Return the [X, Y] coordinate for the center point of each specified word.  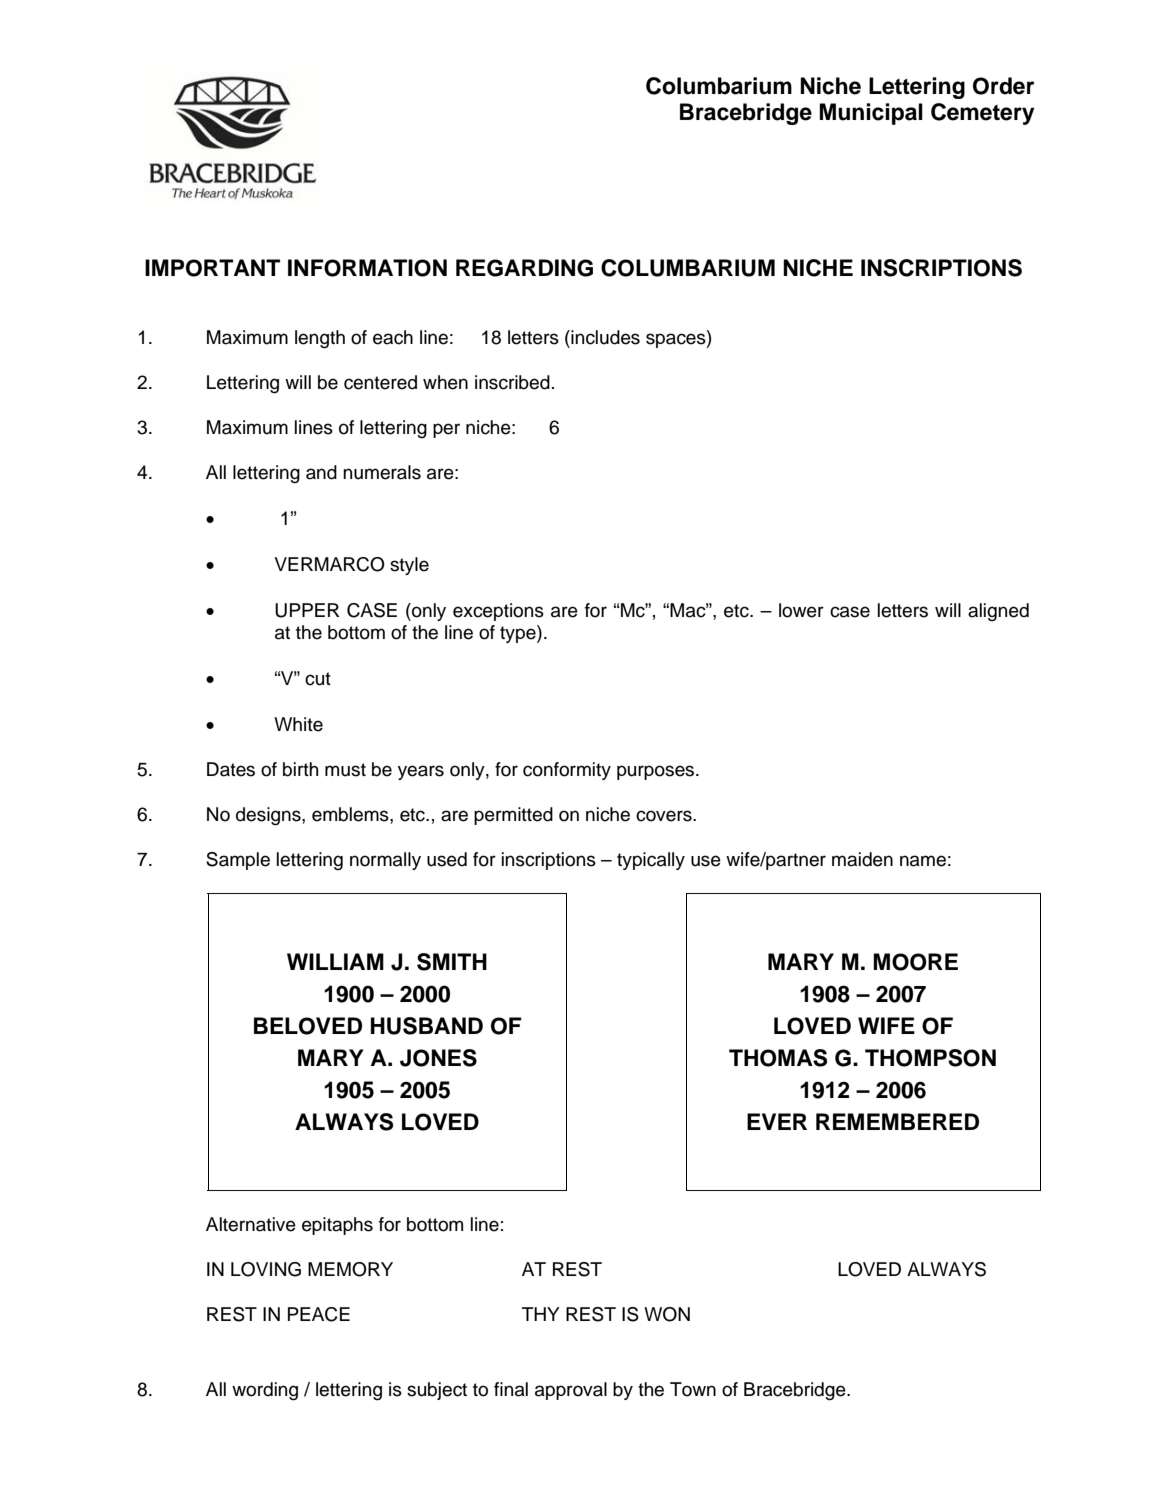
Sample [238, 861]
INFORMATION [367, 268]
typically [651, 861]
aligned [998, 612]
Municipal [871, 114]
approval [571, 1391]
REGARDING [524, 268]
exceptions [498, 612]
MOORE [915, 962]
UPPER [307, 610]
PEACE [319, 1314]
